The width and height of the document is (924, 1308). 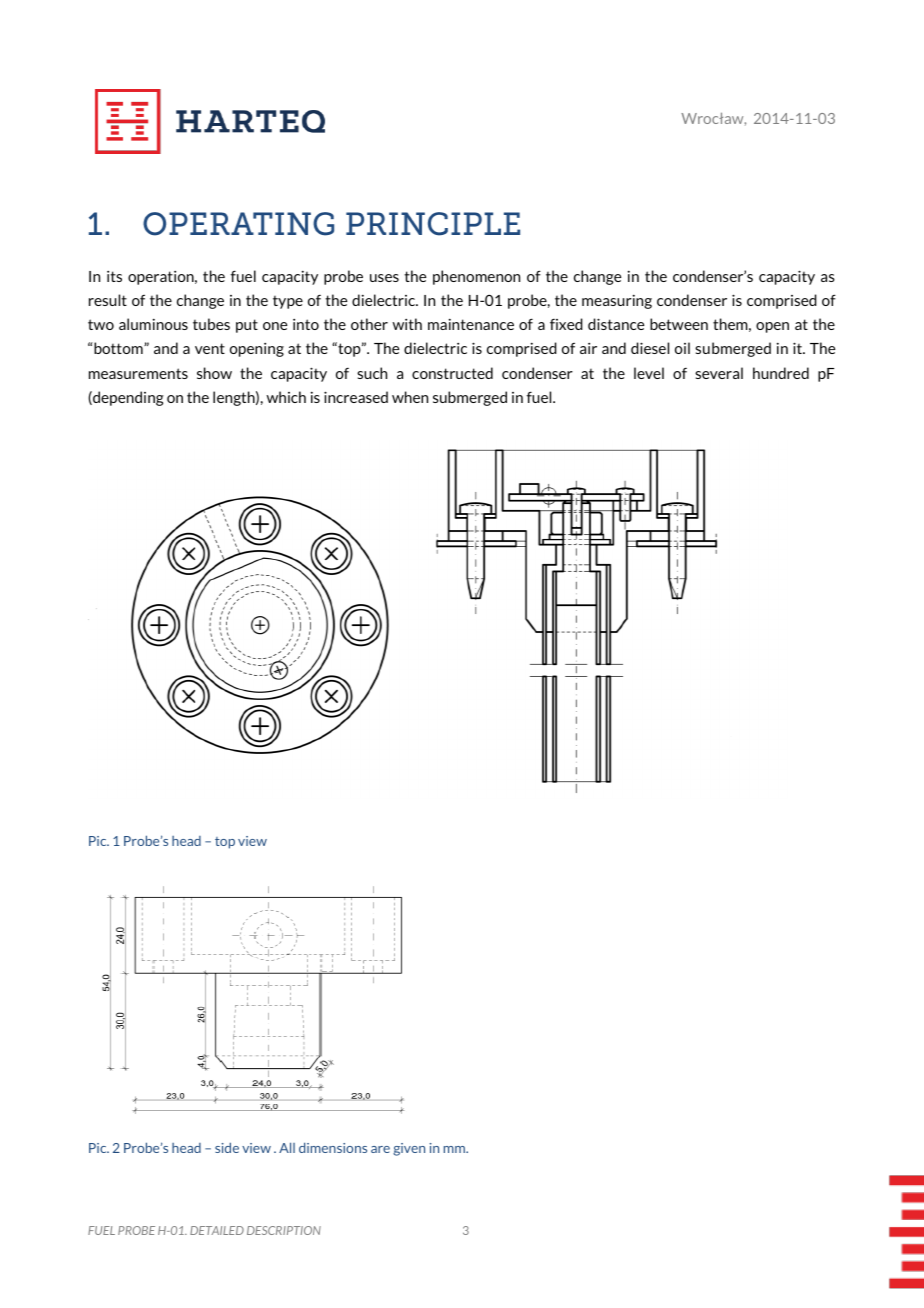 I want to click on DETAILED, so click(x=217, y=1230).
